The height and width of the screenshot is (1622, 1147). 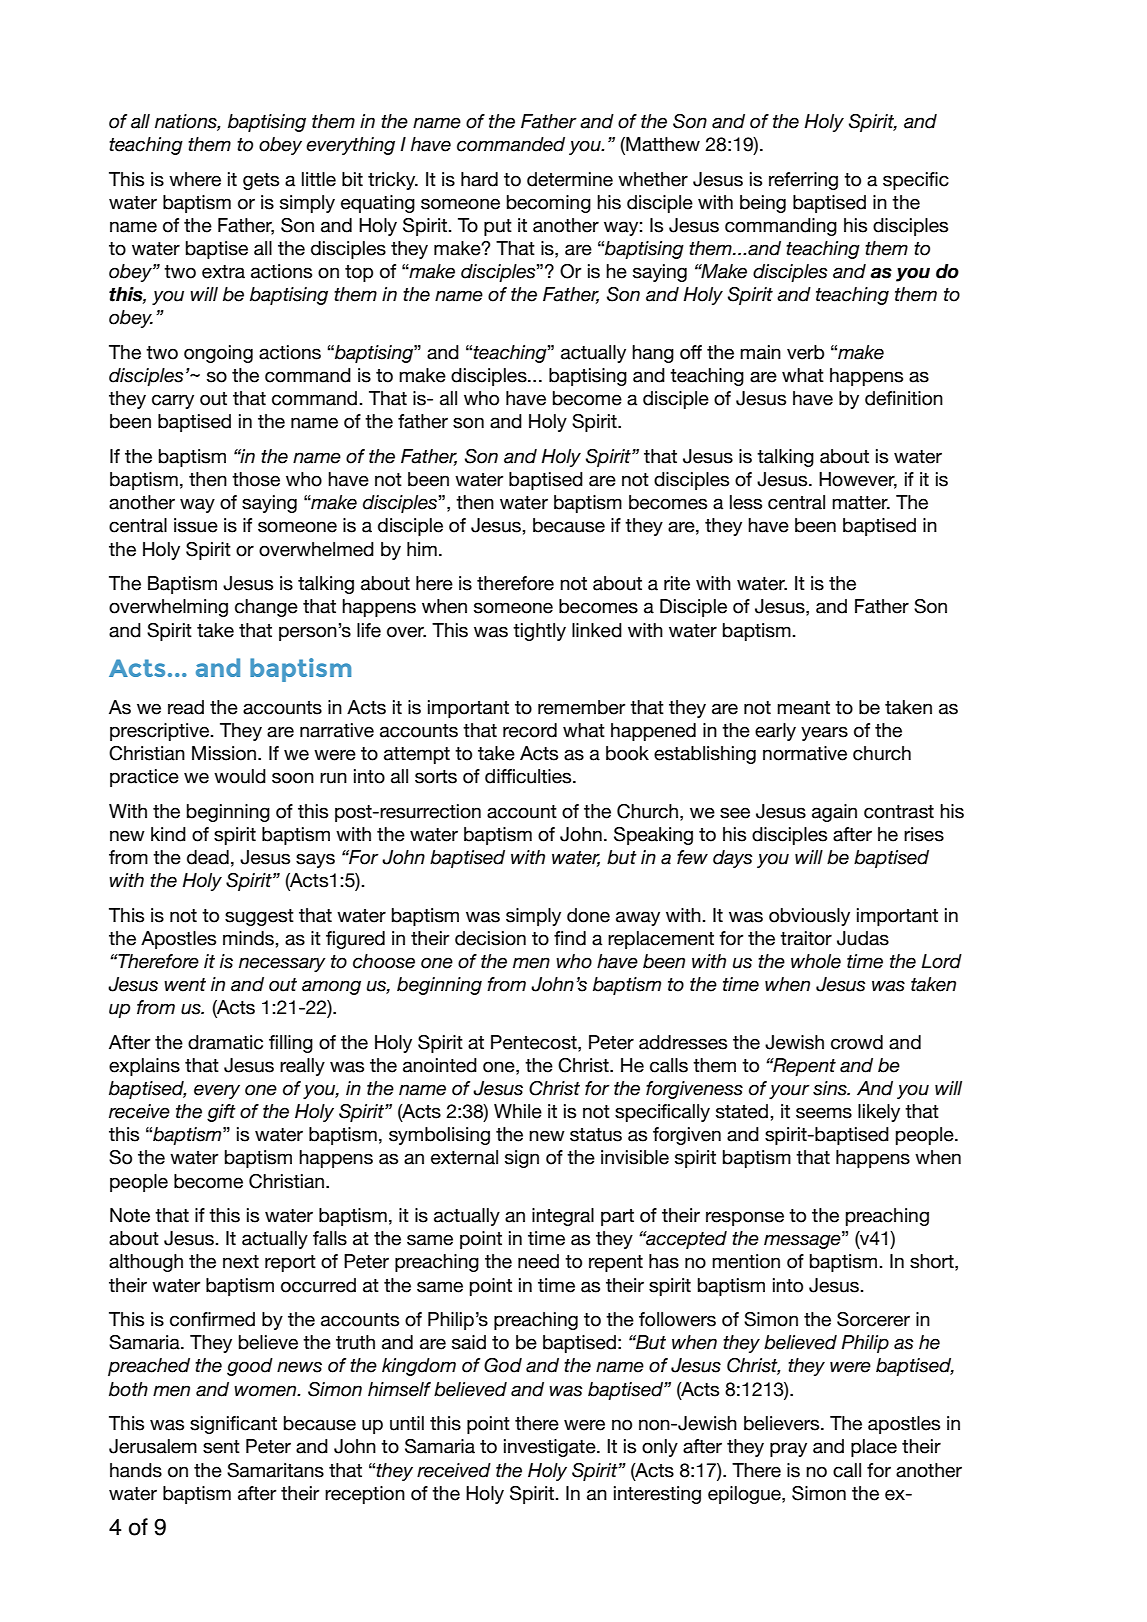 What do you see at coordinates (551, 1448) in the screenshot?
I see `investigate` at bounding box center [551, 1448].
